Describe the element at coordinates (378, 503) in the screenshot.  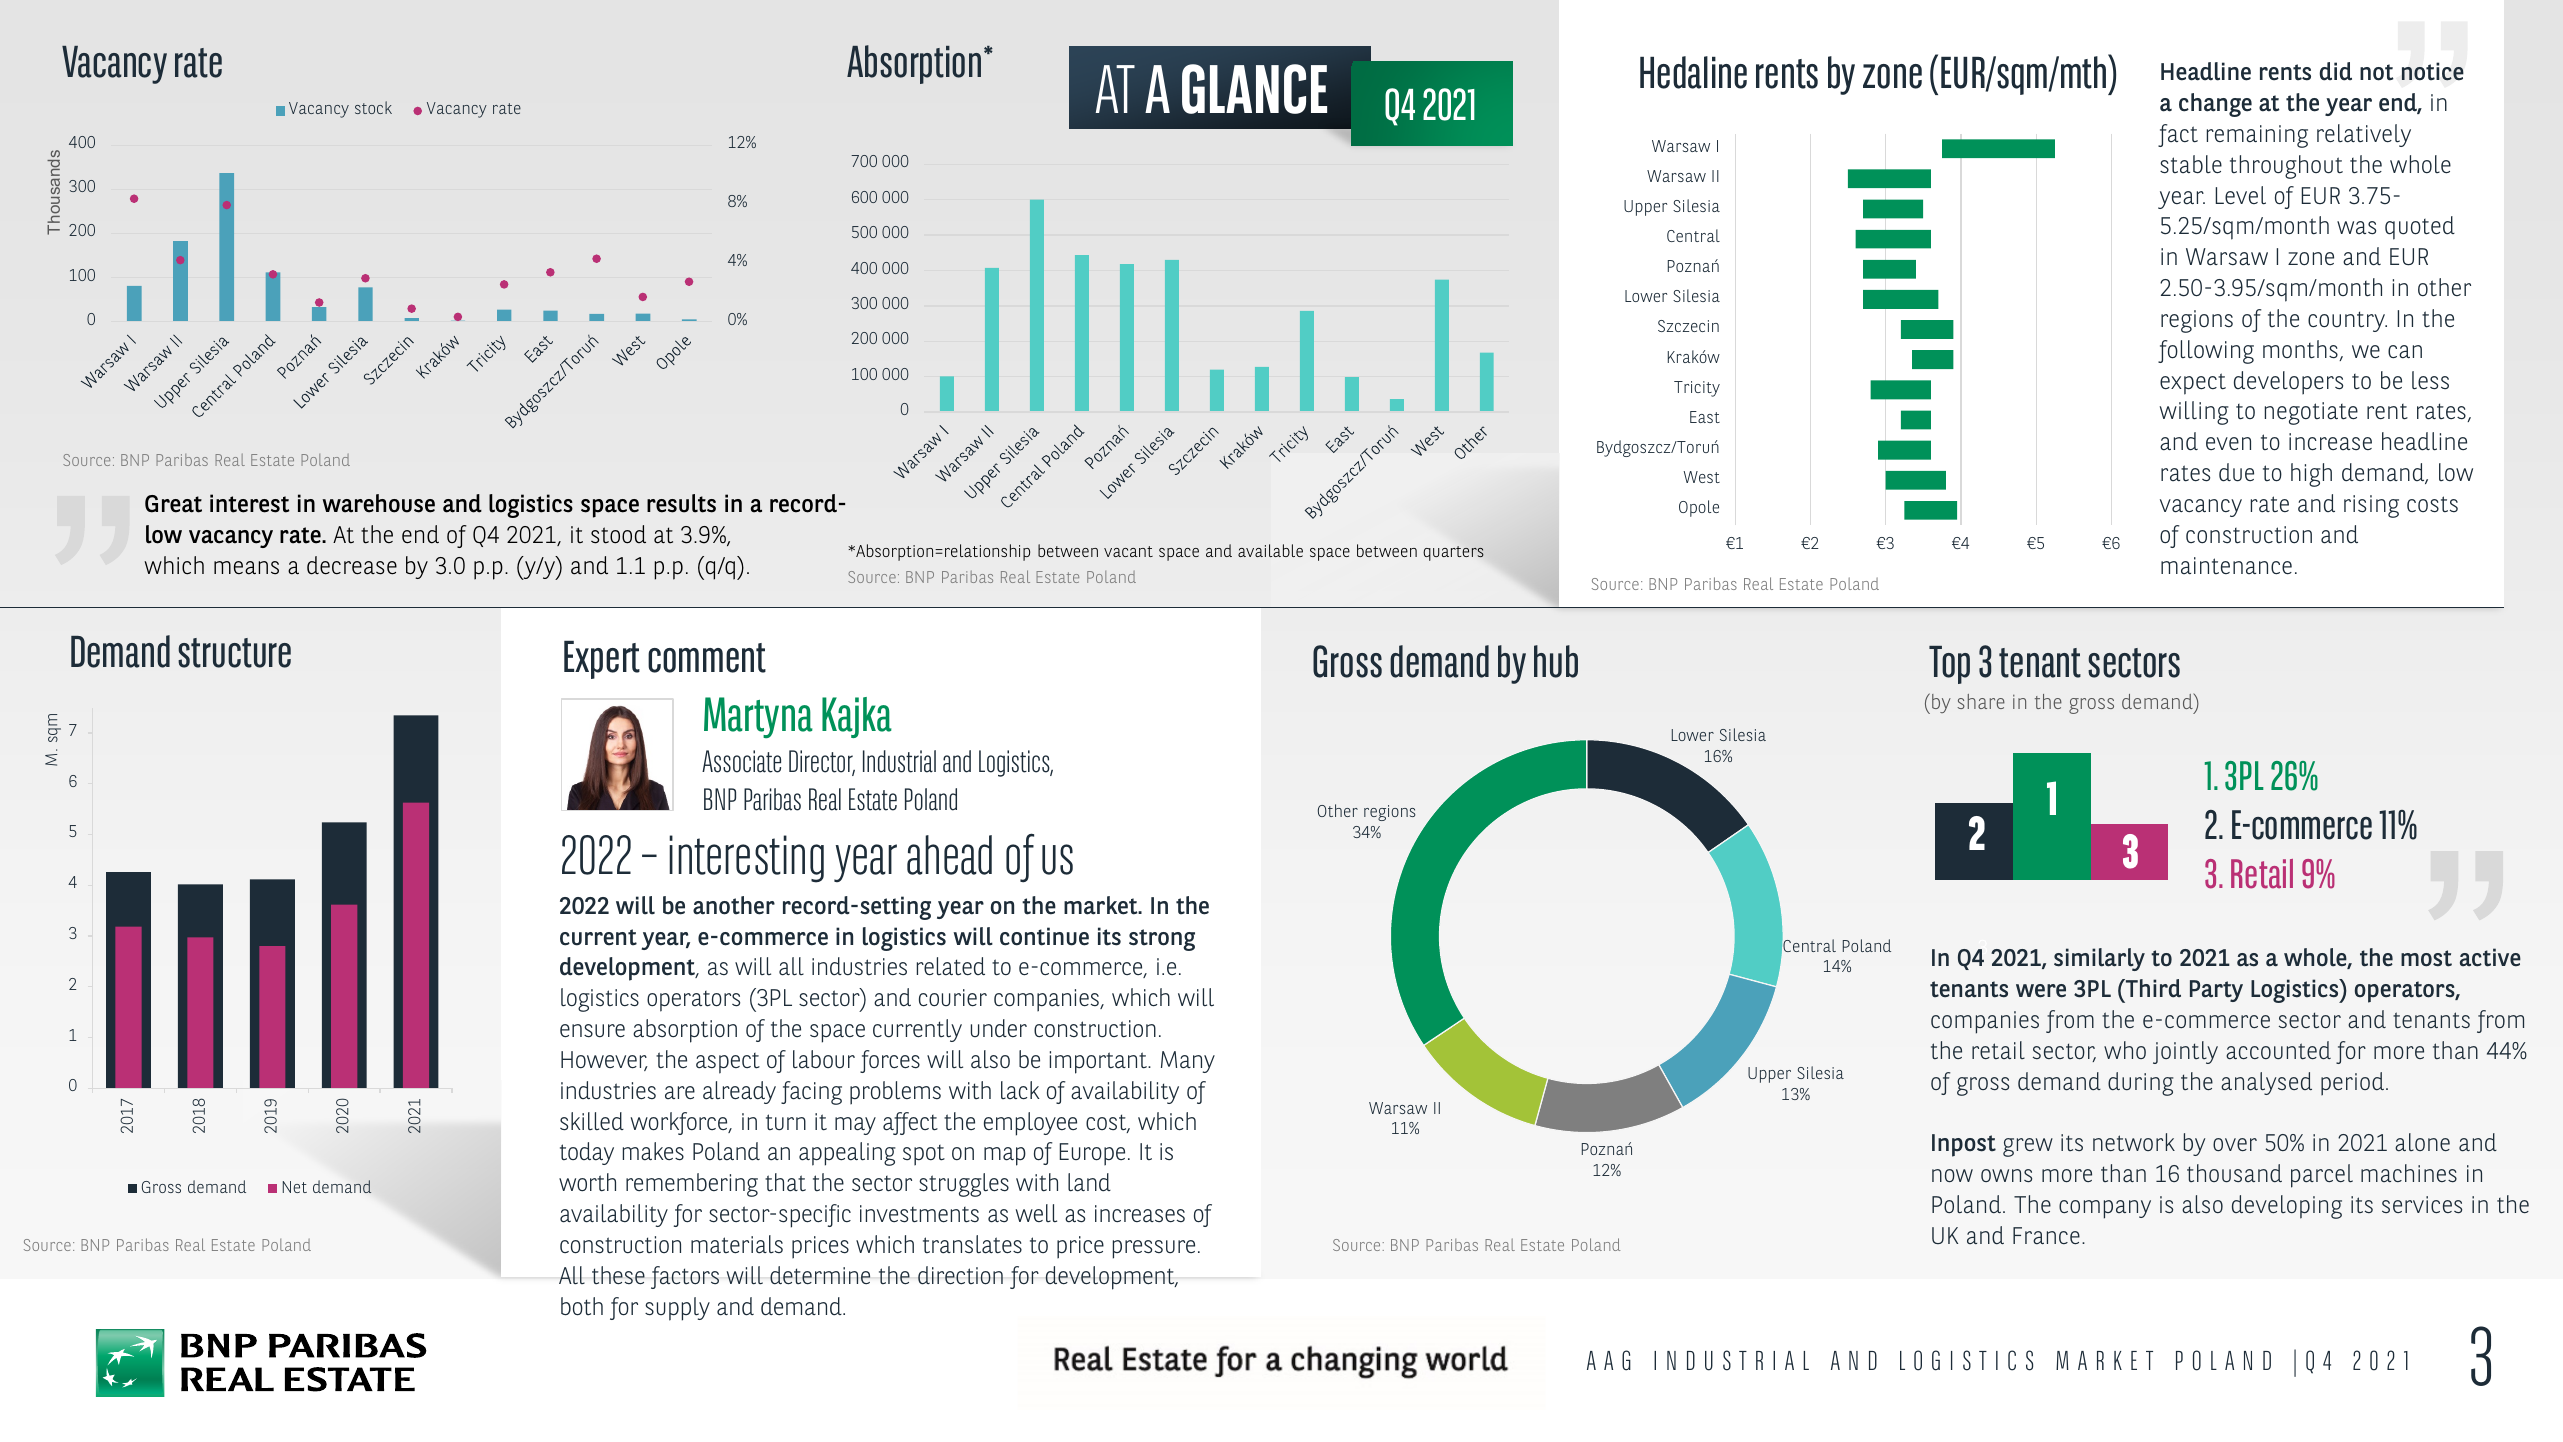
I see `warehouse` at that location.
